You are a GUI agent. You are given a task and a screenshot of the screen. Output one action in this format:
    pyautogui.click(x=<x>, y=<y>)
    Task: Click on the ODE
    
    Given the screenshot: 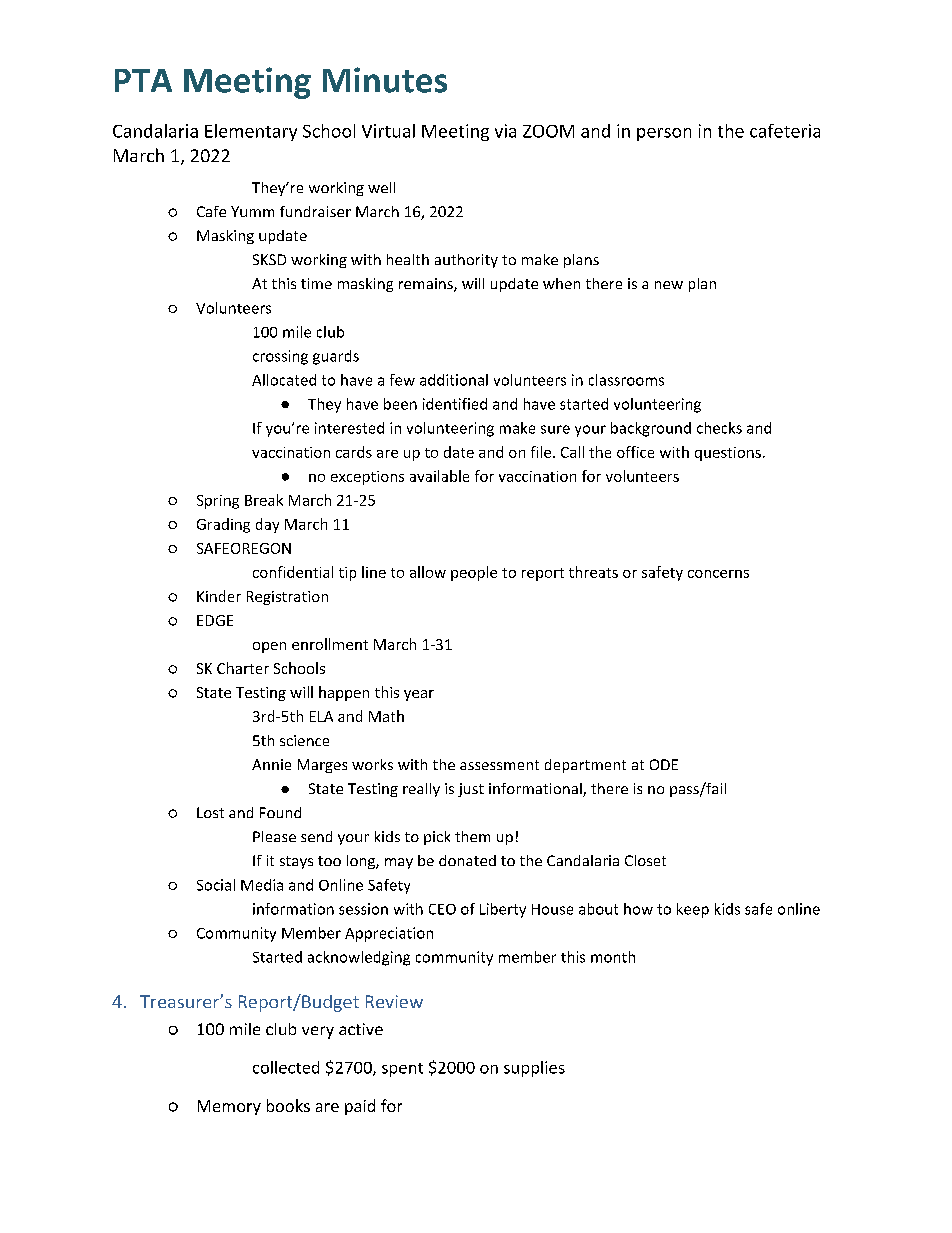 What is the action you would take?
    pyautogui.click(x=664, y=764)
